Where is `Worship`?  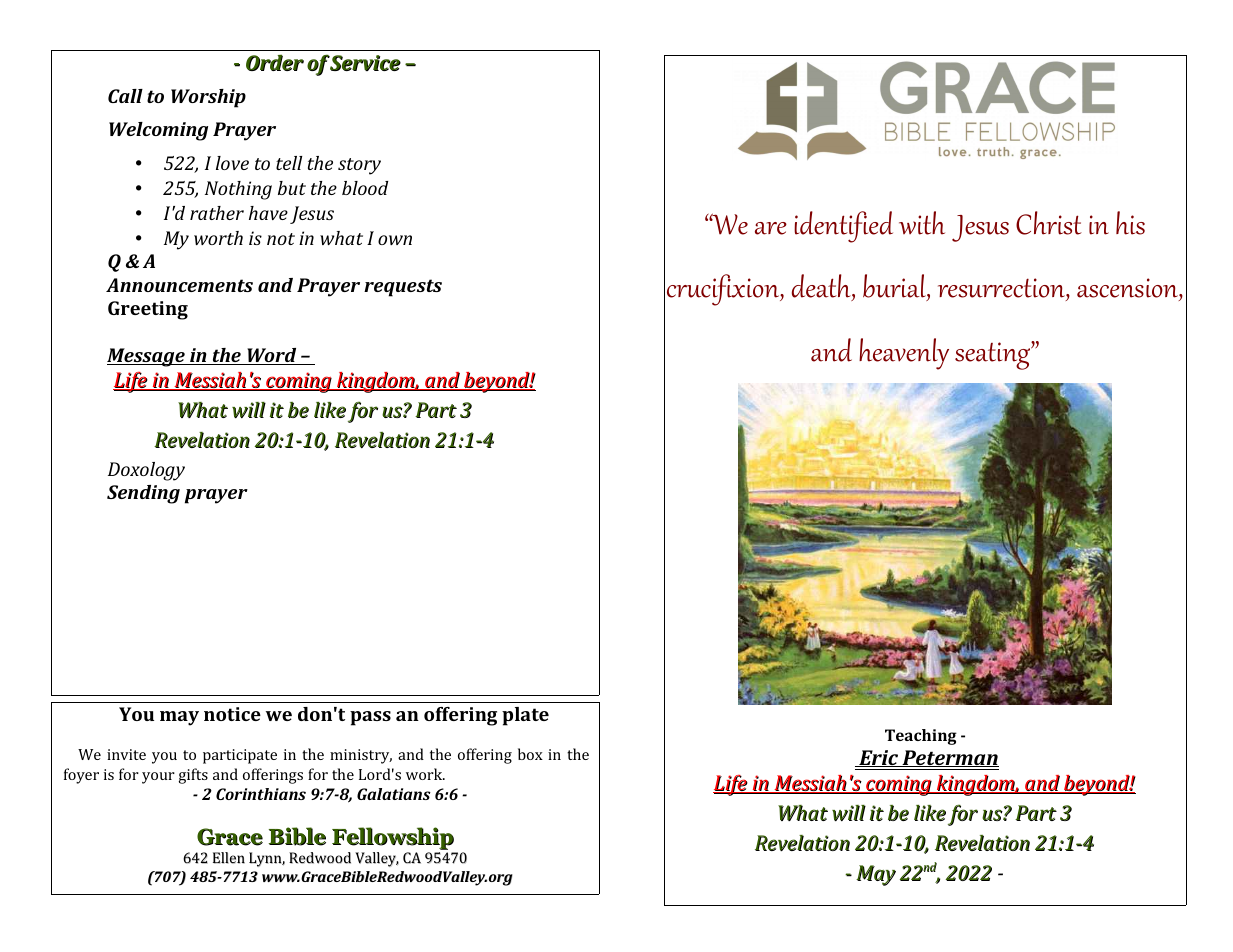
Worship is located at coordinates (208, 98).
